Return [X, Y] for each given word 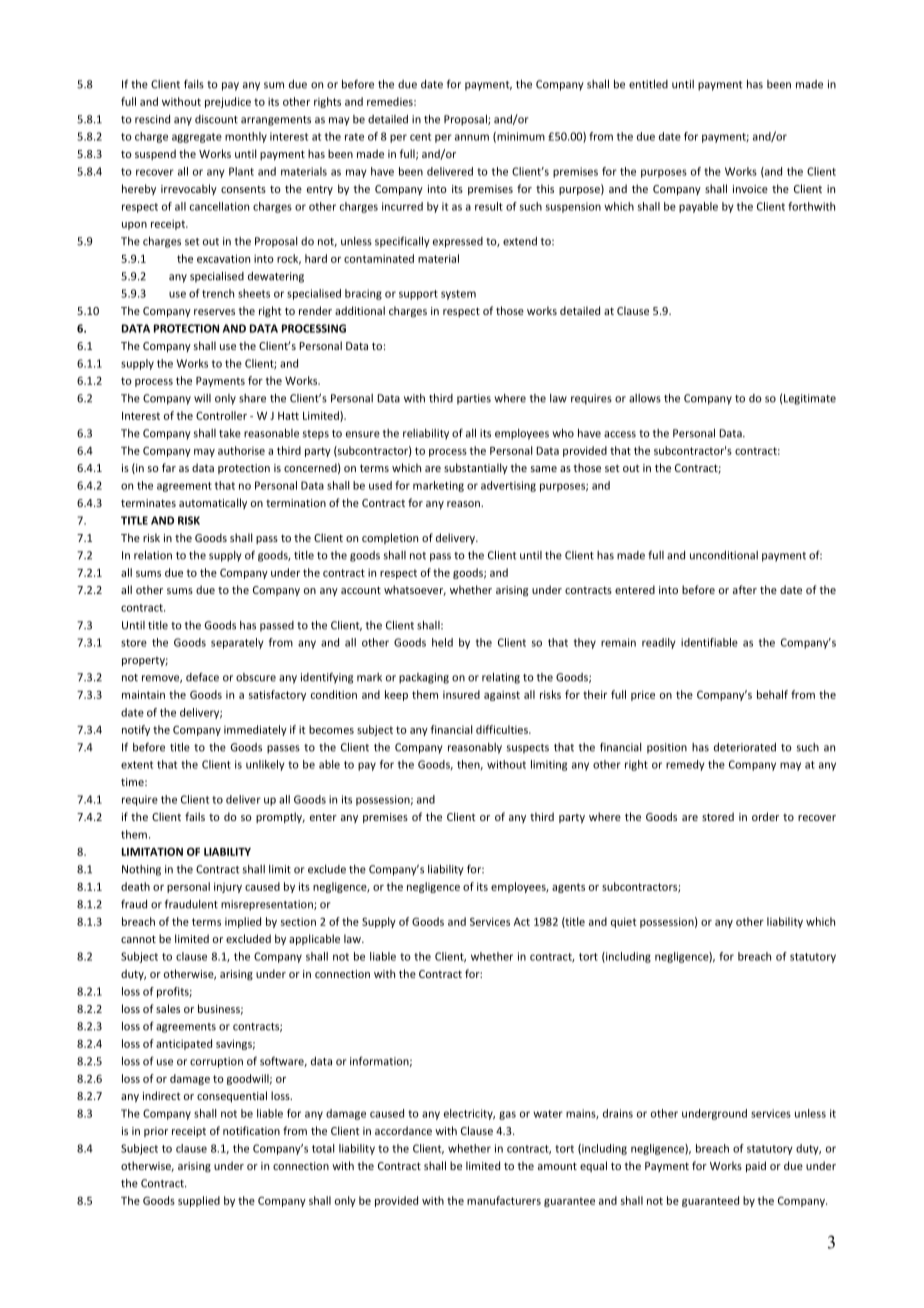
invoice [750, 189]
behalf [772, 694]
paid [756, 1166]
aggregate [197, 138]
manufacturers [504, 1200]
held [442, 642]
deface [202, 677]
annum [472, 137]
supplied [199, 1201]
